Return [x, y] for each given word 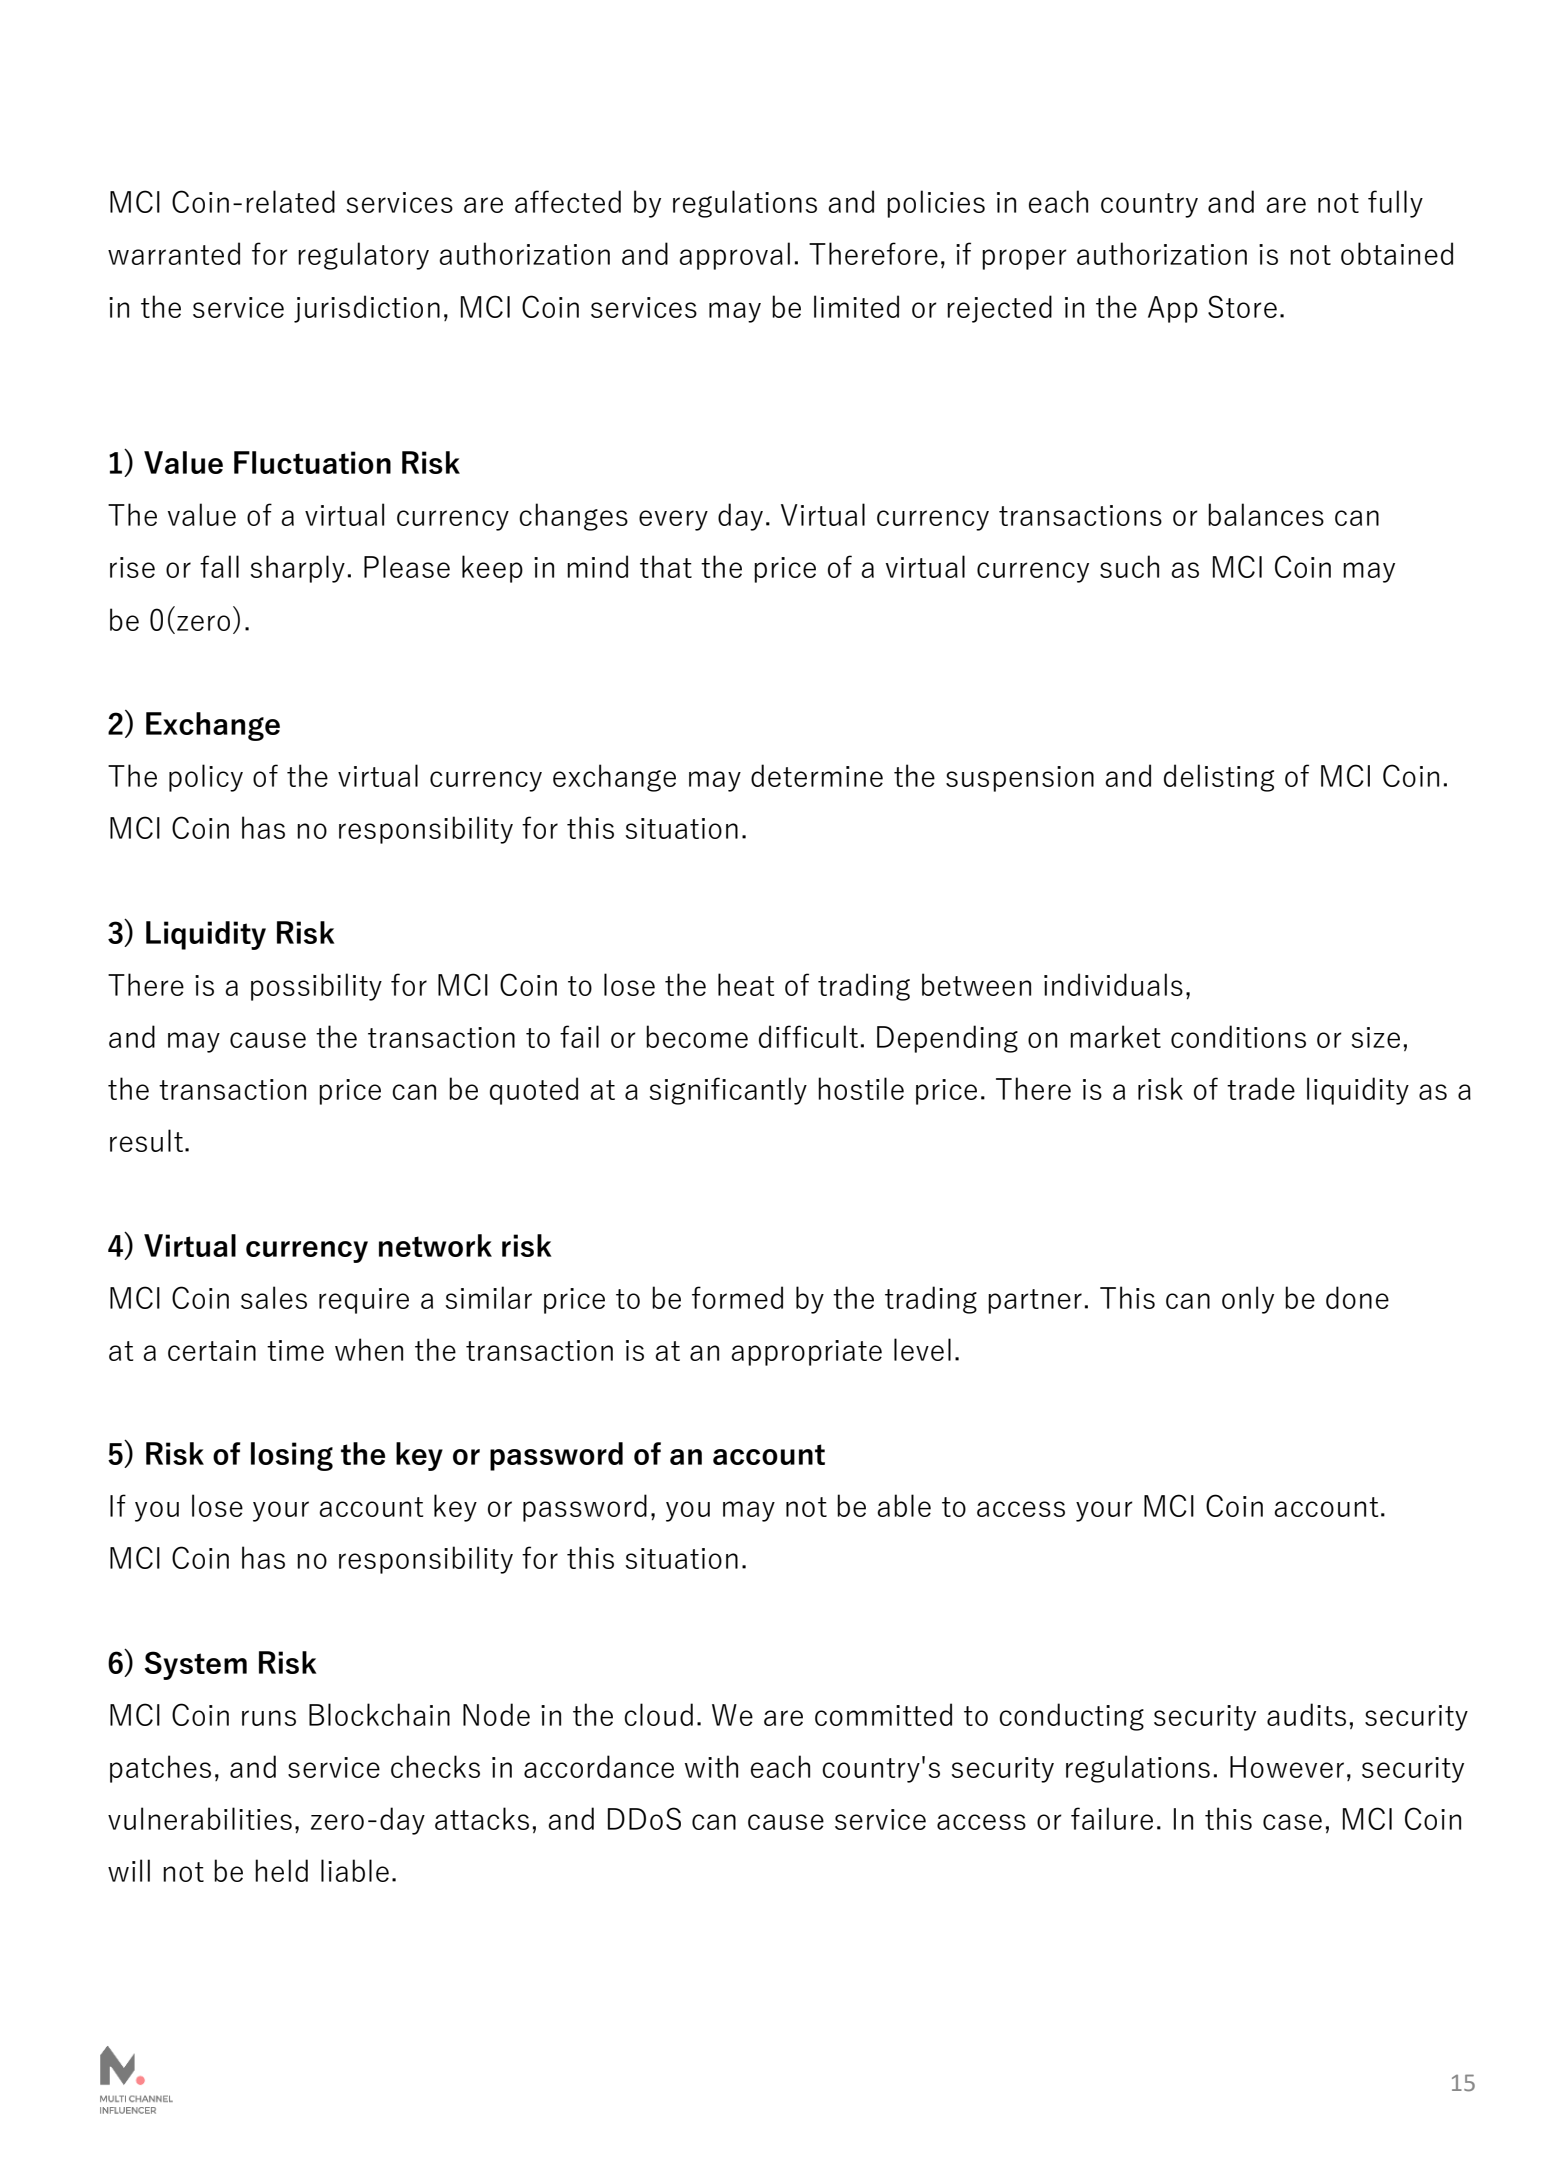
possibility [316, 987]
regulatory [363, 256]
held [281, 1870]
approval [734, 256]
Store [1242, 306]
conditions [1238, 1036]
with [711, 1766]
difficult [808, 1036]
